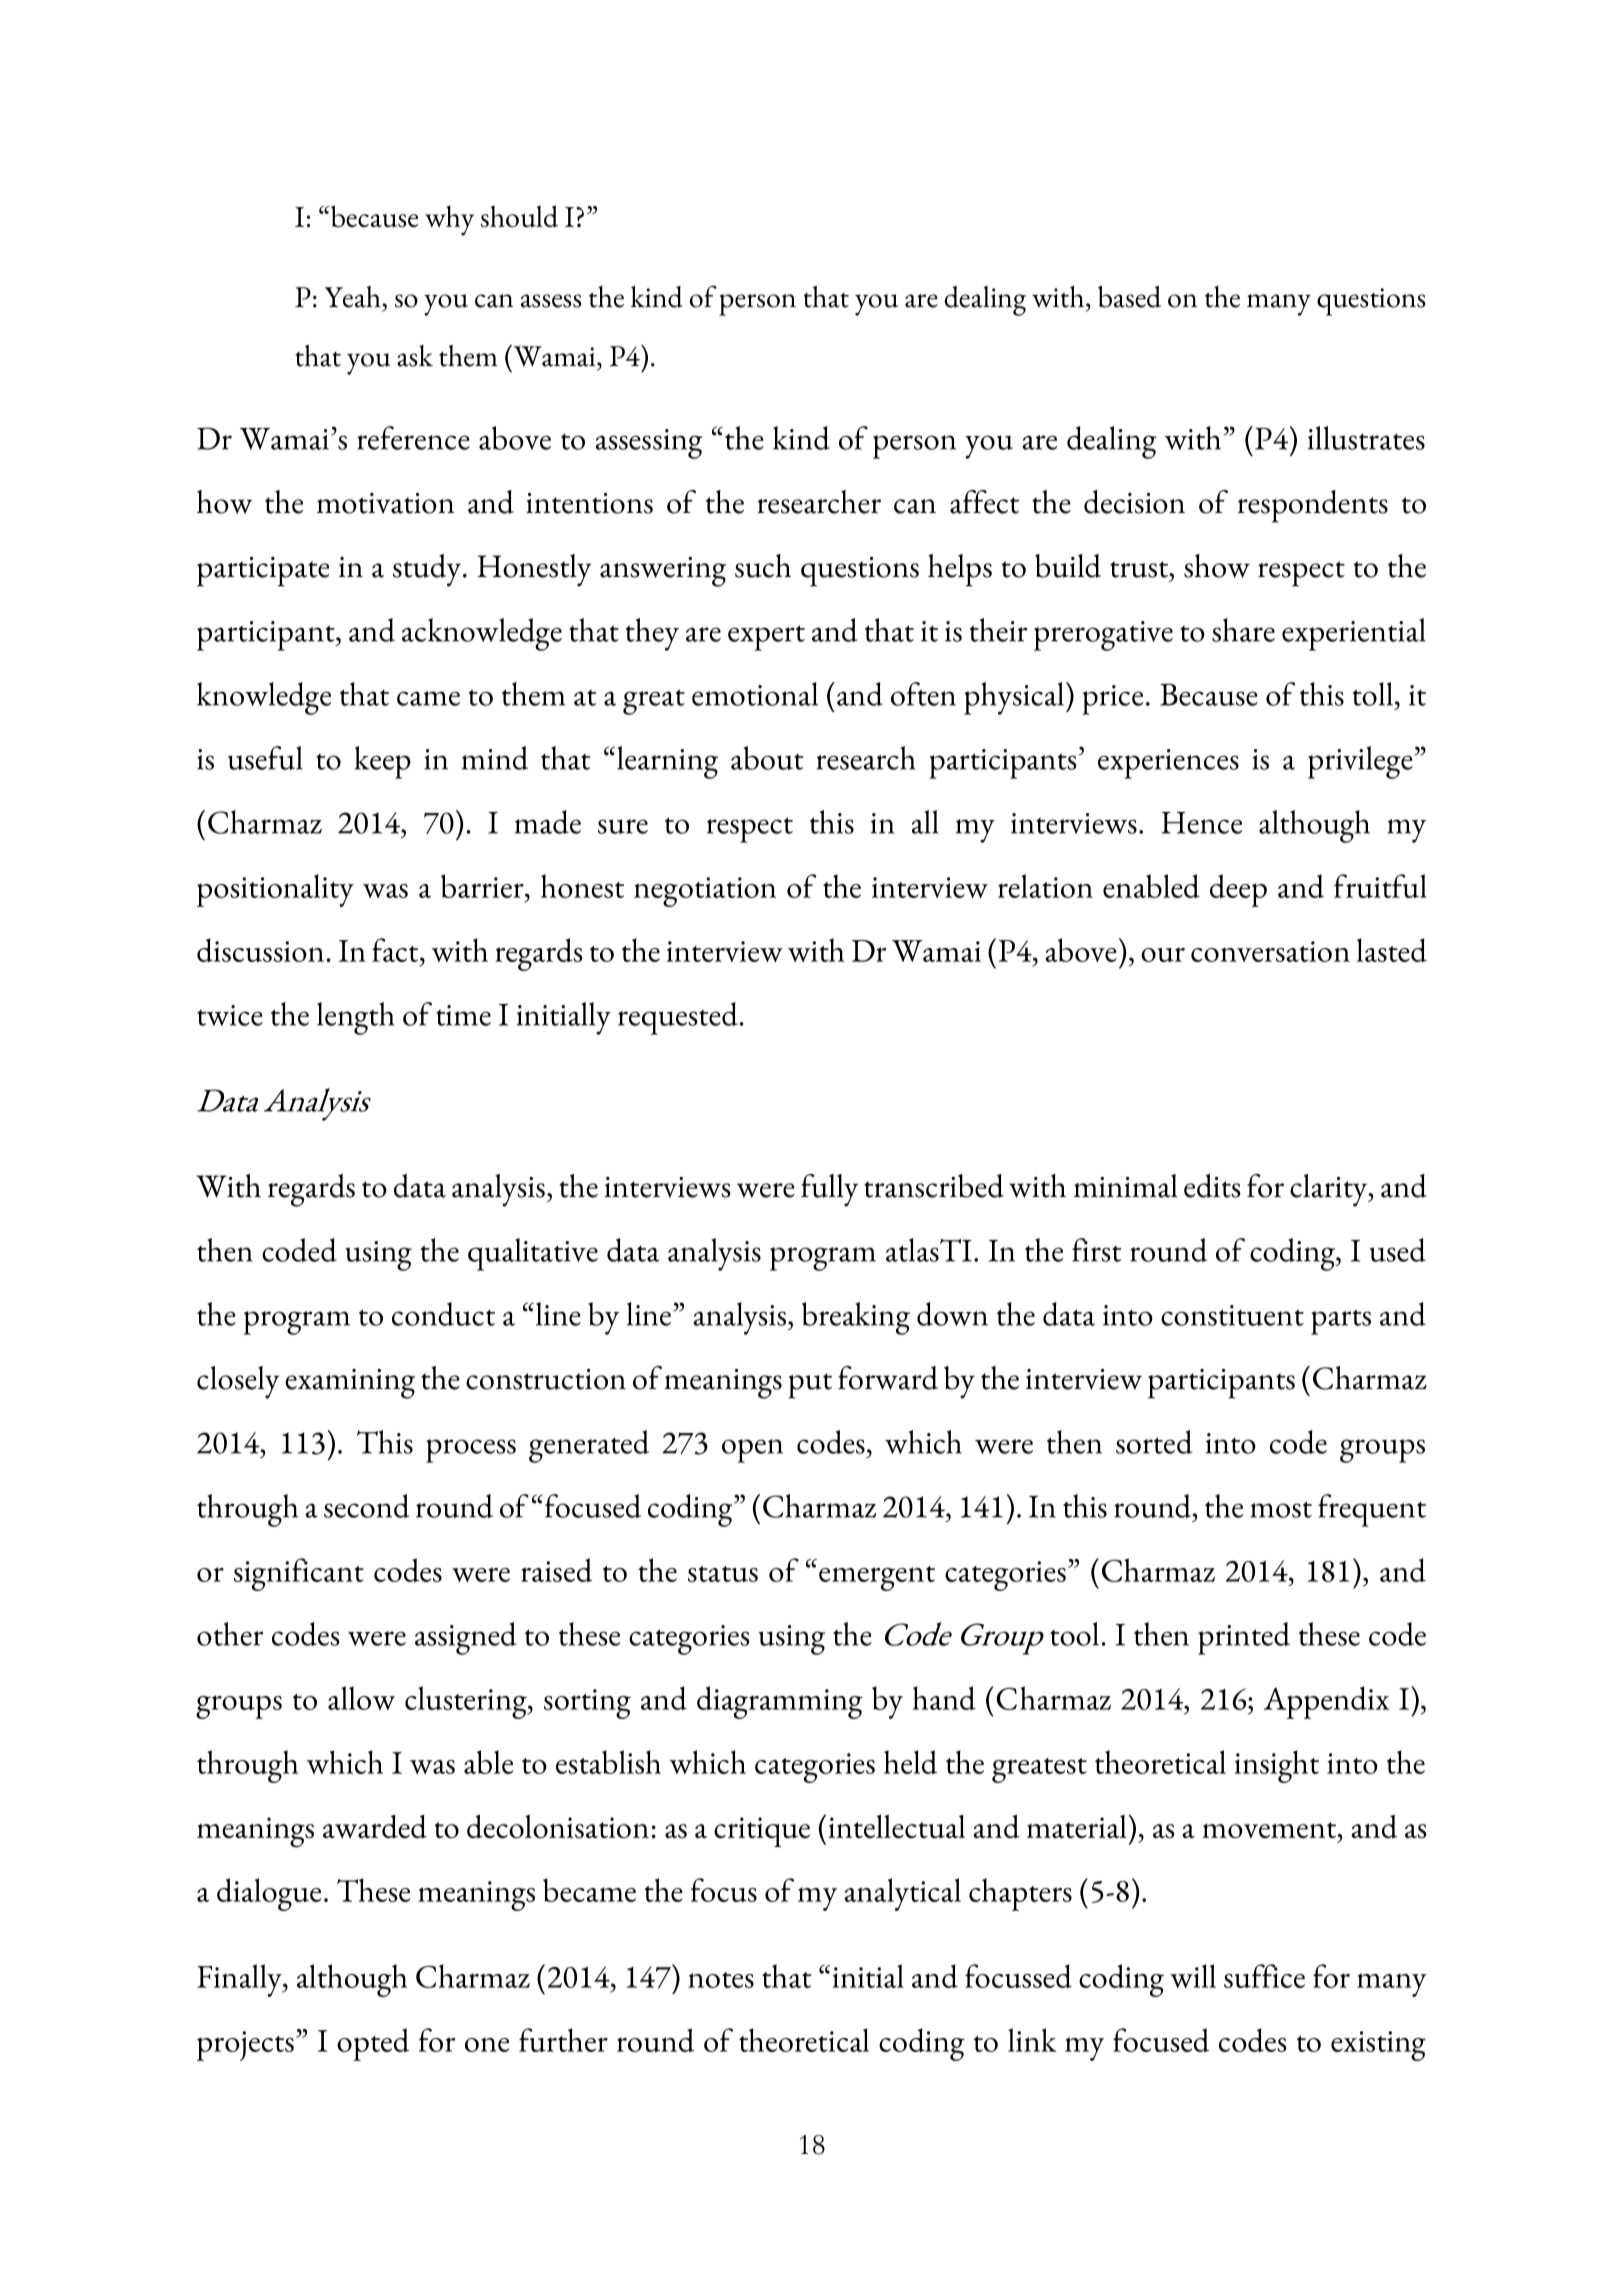  I want to click on Yeah, so click(354, 297).
